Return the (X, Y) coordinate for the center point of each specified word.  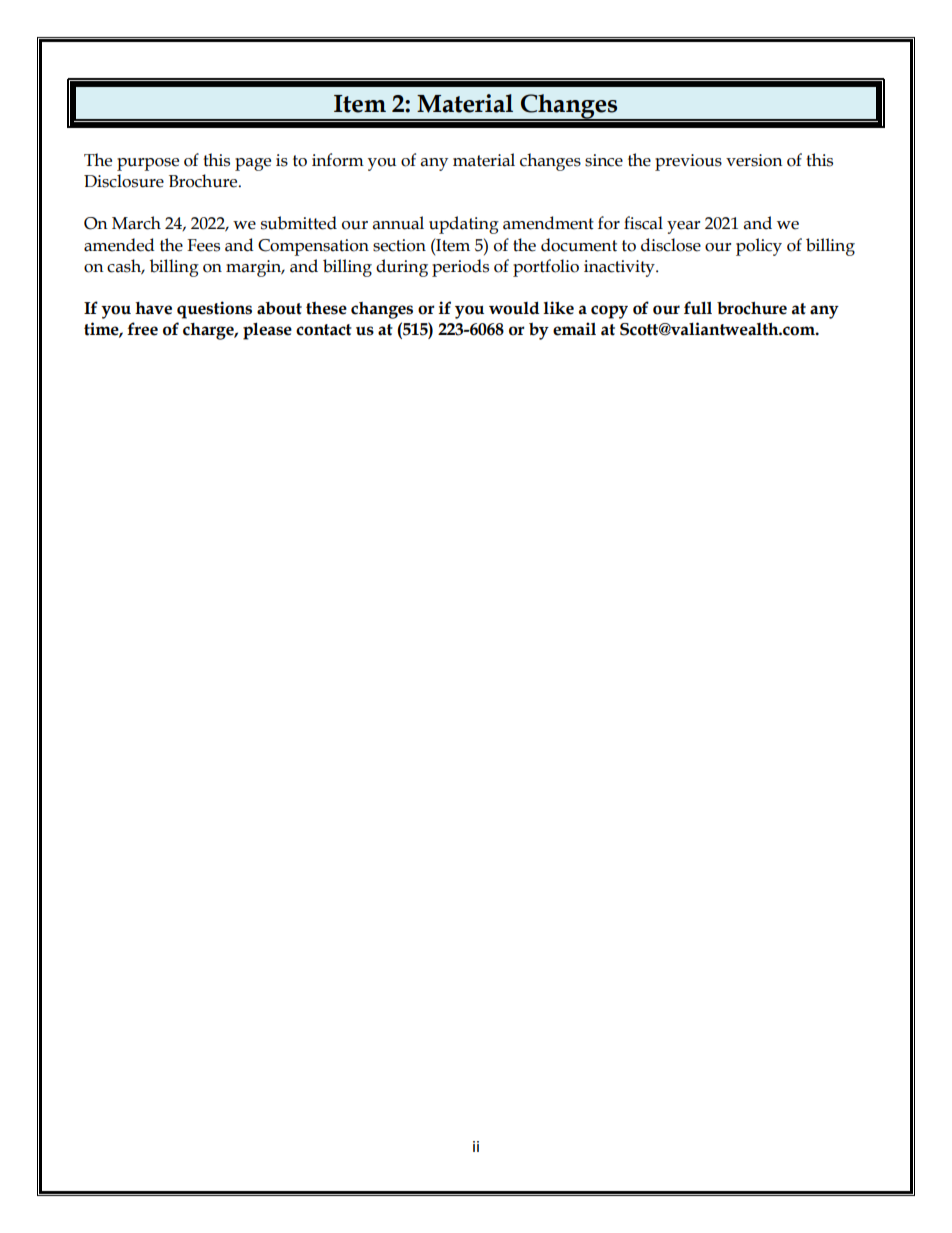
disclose (671, 245)
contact (324, 330)
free (142, 329)
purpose (148, 164)
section (399, 245)
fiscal (643, 223)
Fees (203, 245)
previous (688, 162)
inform (338, 160)
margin (255, 268)
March (136, 223)
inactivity (620, 268)
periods (460, 268)
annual (398, 223)
